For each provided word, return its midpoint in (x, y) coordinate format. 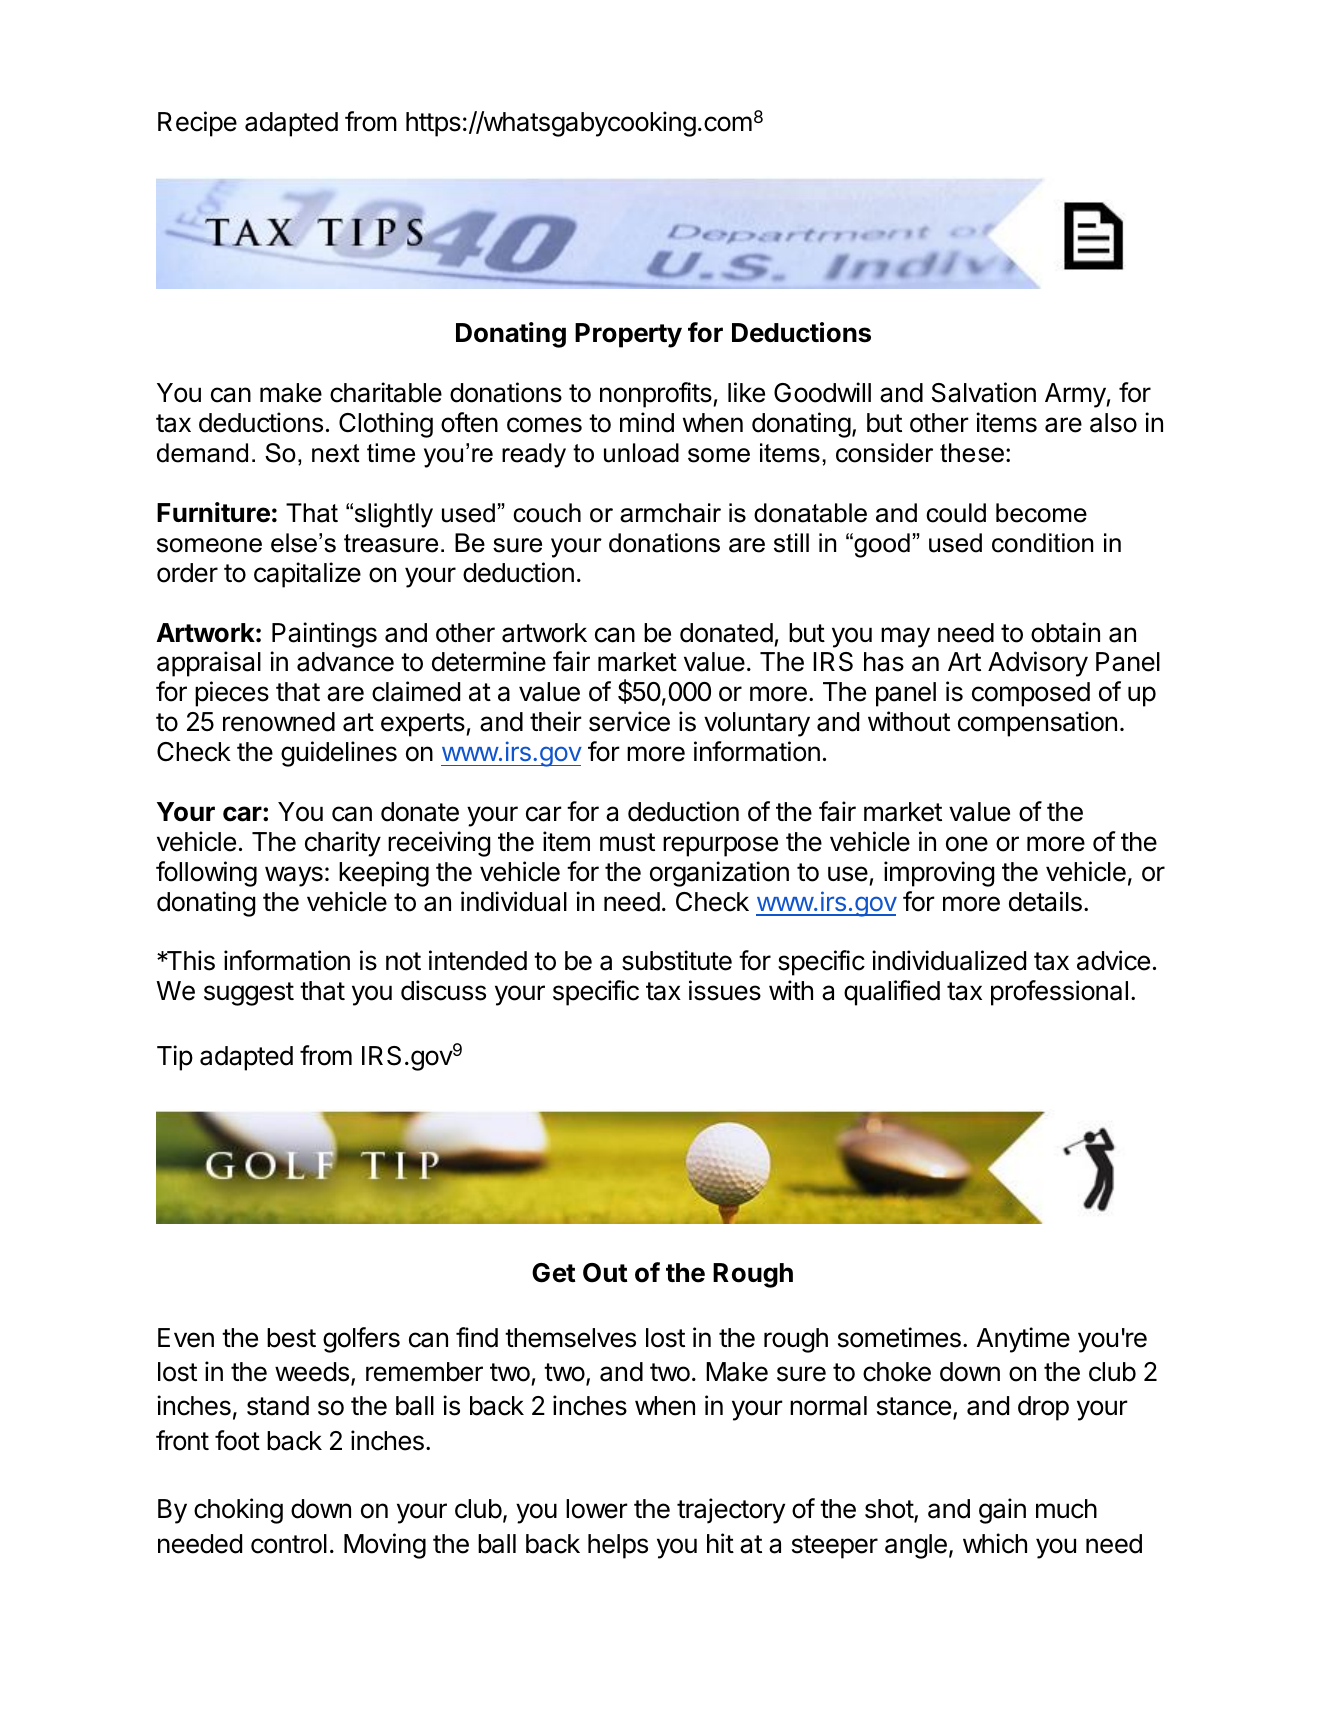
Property (628, 335)
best (291, 1338)
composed (1031, 694)
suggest (249, 994)
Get (554, 1273)
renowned (279, 722)
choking (238, 1511)
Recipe (197, 124)
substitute (677, 960)
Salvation (984, 392)
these (972, 453)
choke (897, 1372)
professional (1059, 993)
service (629, 721)
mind (647, 422)
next (336, 453)
